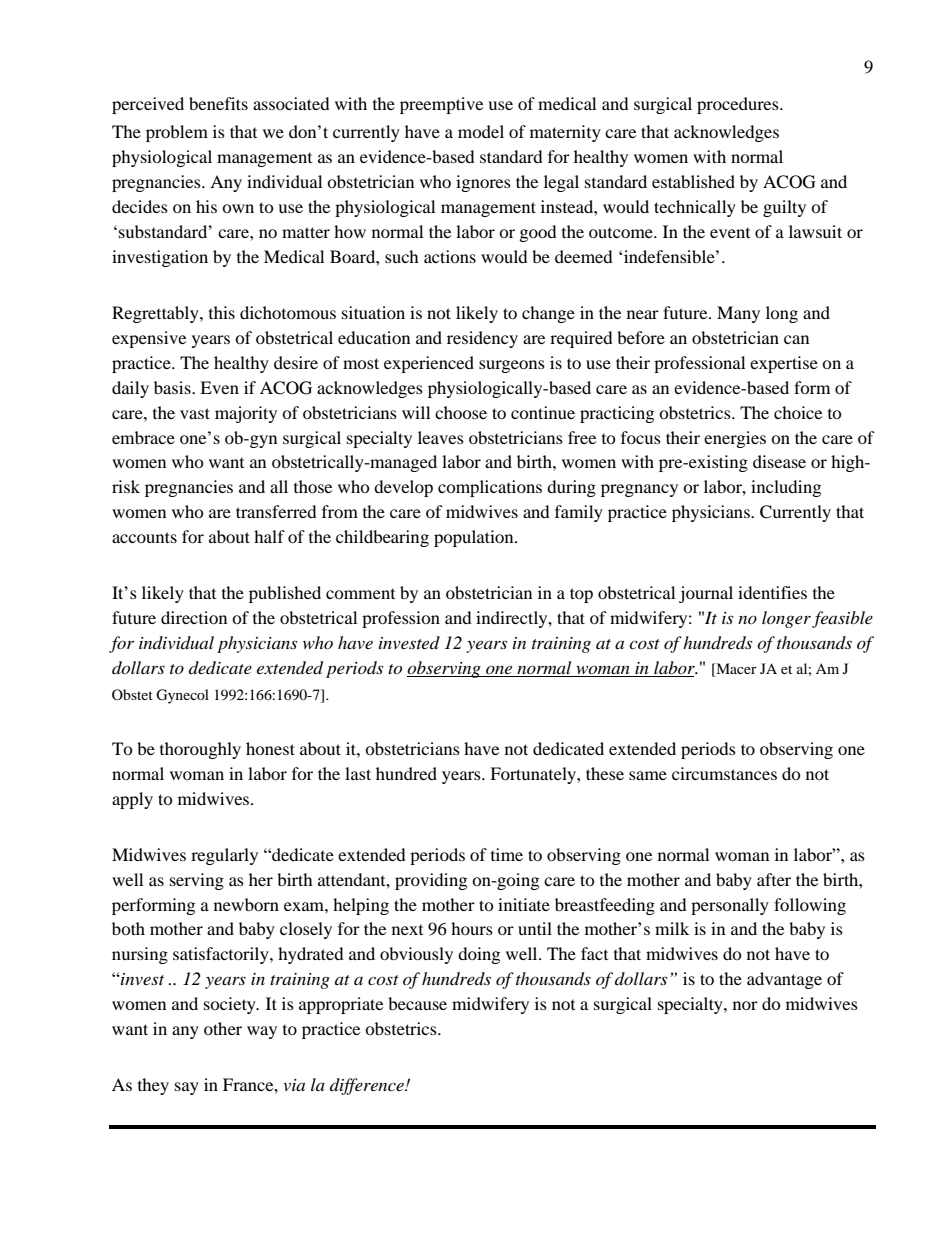  What do you see at coordinates (786, 488) in the document?
I see `including` at bounding box center [786, 488].
